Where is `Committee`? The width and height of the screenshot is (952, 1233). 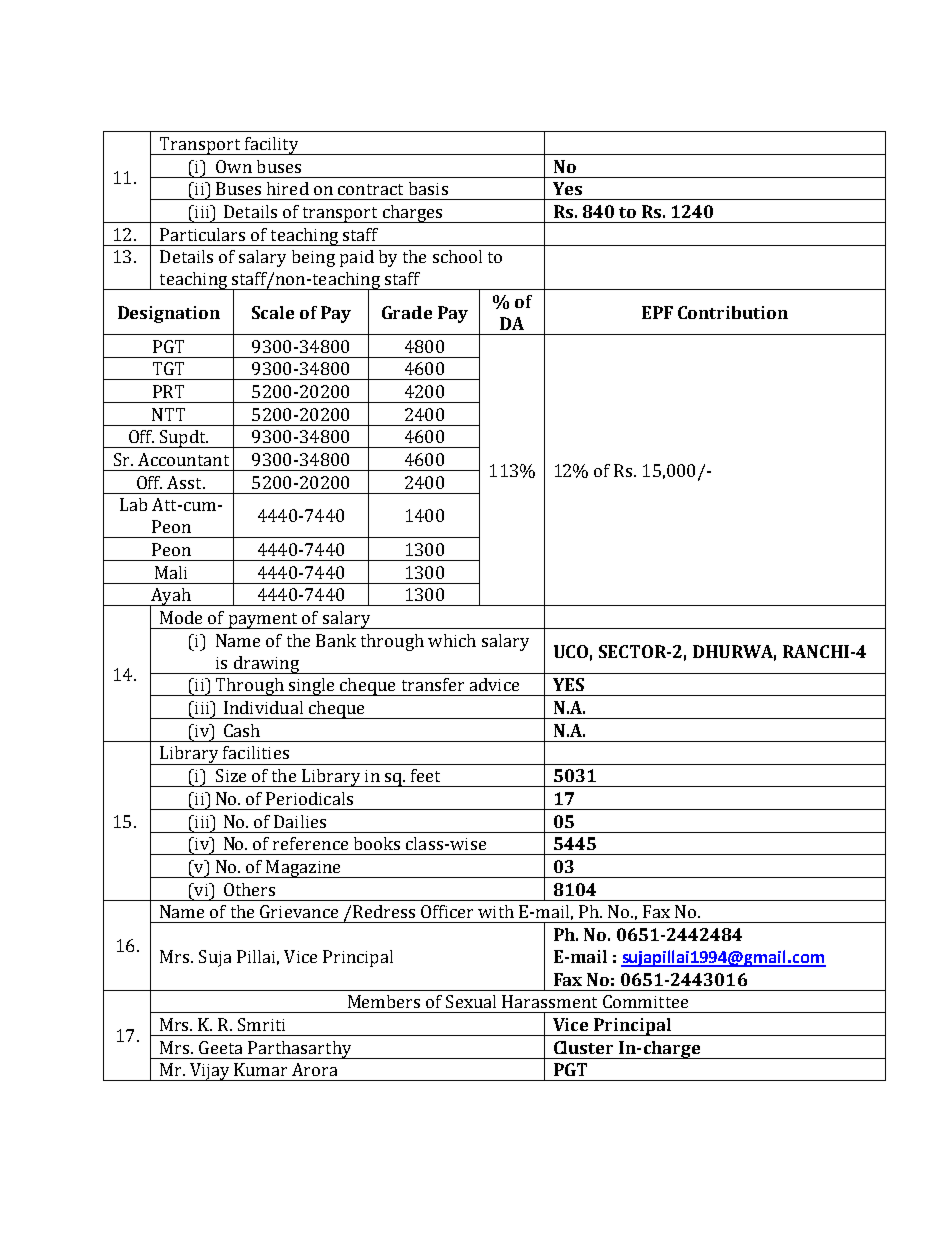
Committee is located at coordinates (645, 1001).
